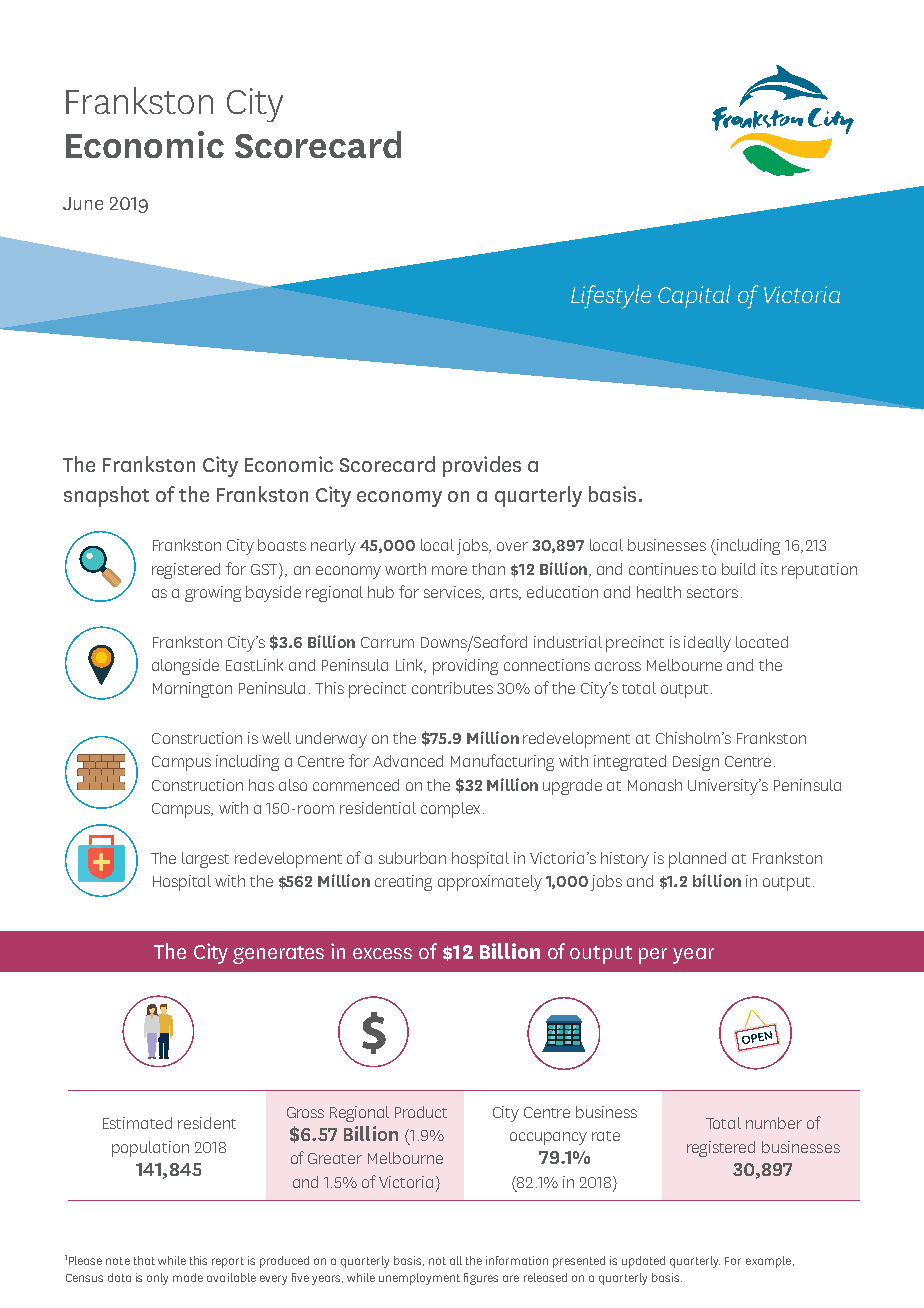 Image resolution: width=924 pixels, height=1308 pixels. Describe the element at coordinates (137, 1123) in the screenshot. I see `Estimated` at that location.
